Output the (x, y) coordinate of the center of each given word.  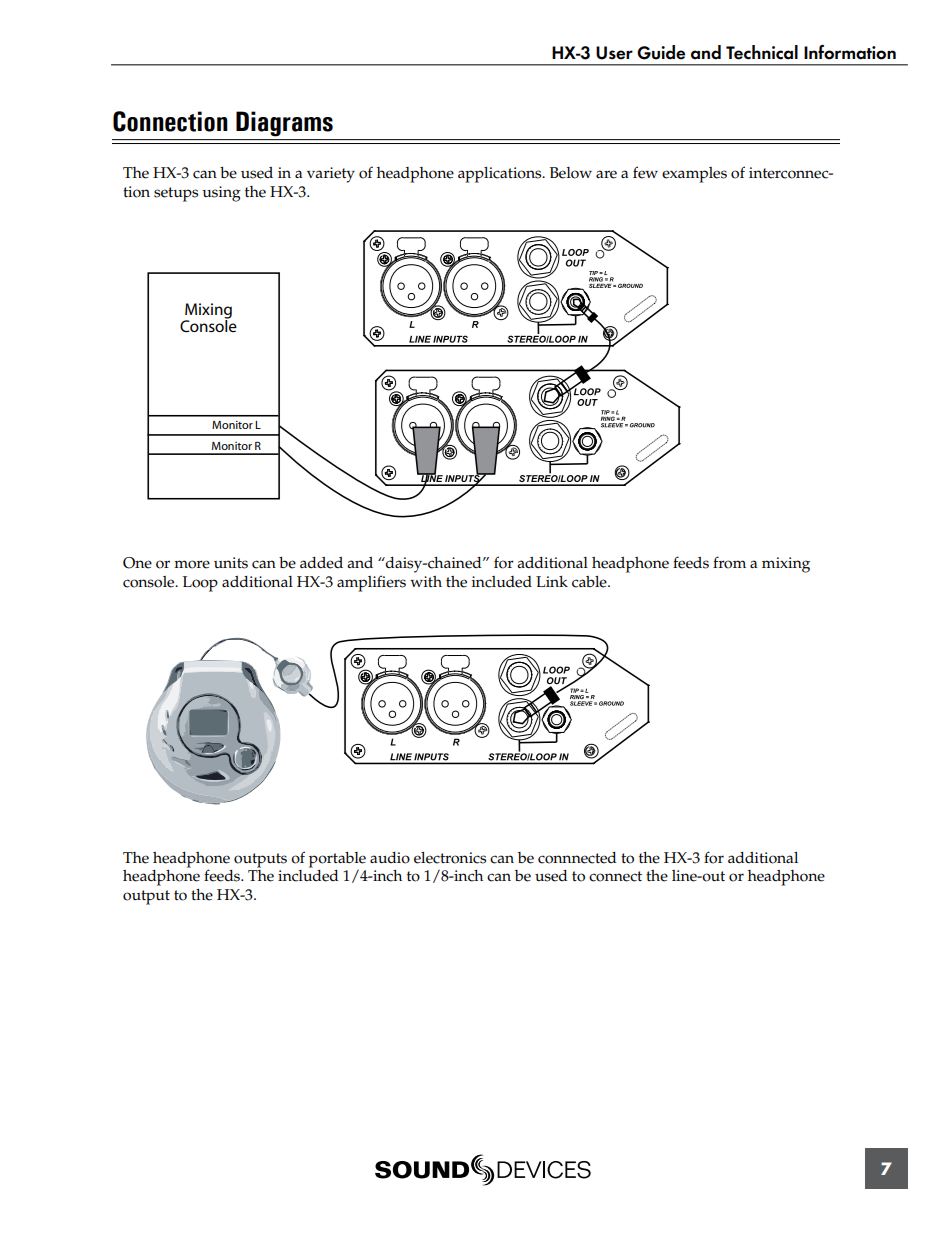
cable (590, 582)
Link (552, 581)
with (426, 581)
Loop (200, 584)
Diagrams (284, 124)
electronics (450, 858)
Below (571, 173)
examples (694, 175)
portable (337, 860)
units (231, 563)
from (729, 562)
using (221, 194)
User (614, 53)
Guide (661, 52)
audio (390, 858)
